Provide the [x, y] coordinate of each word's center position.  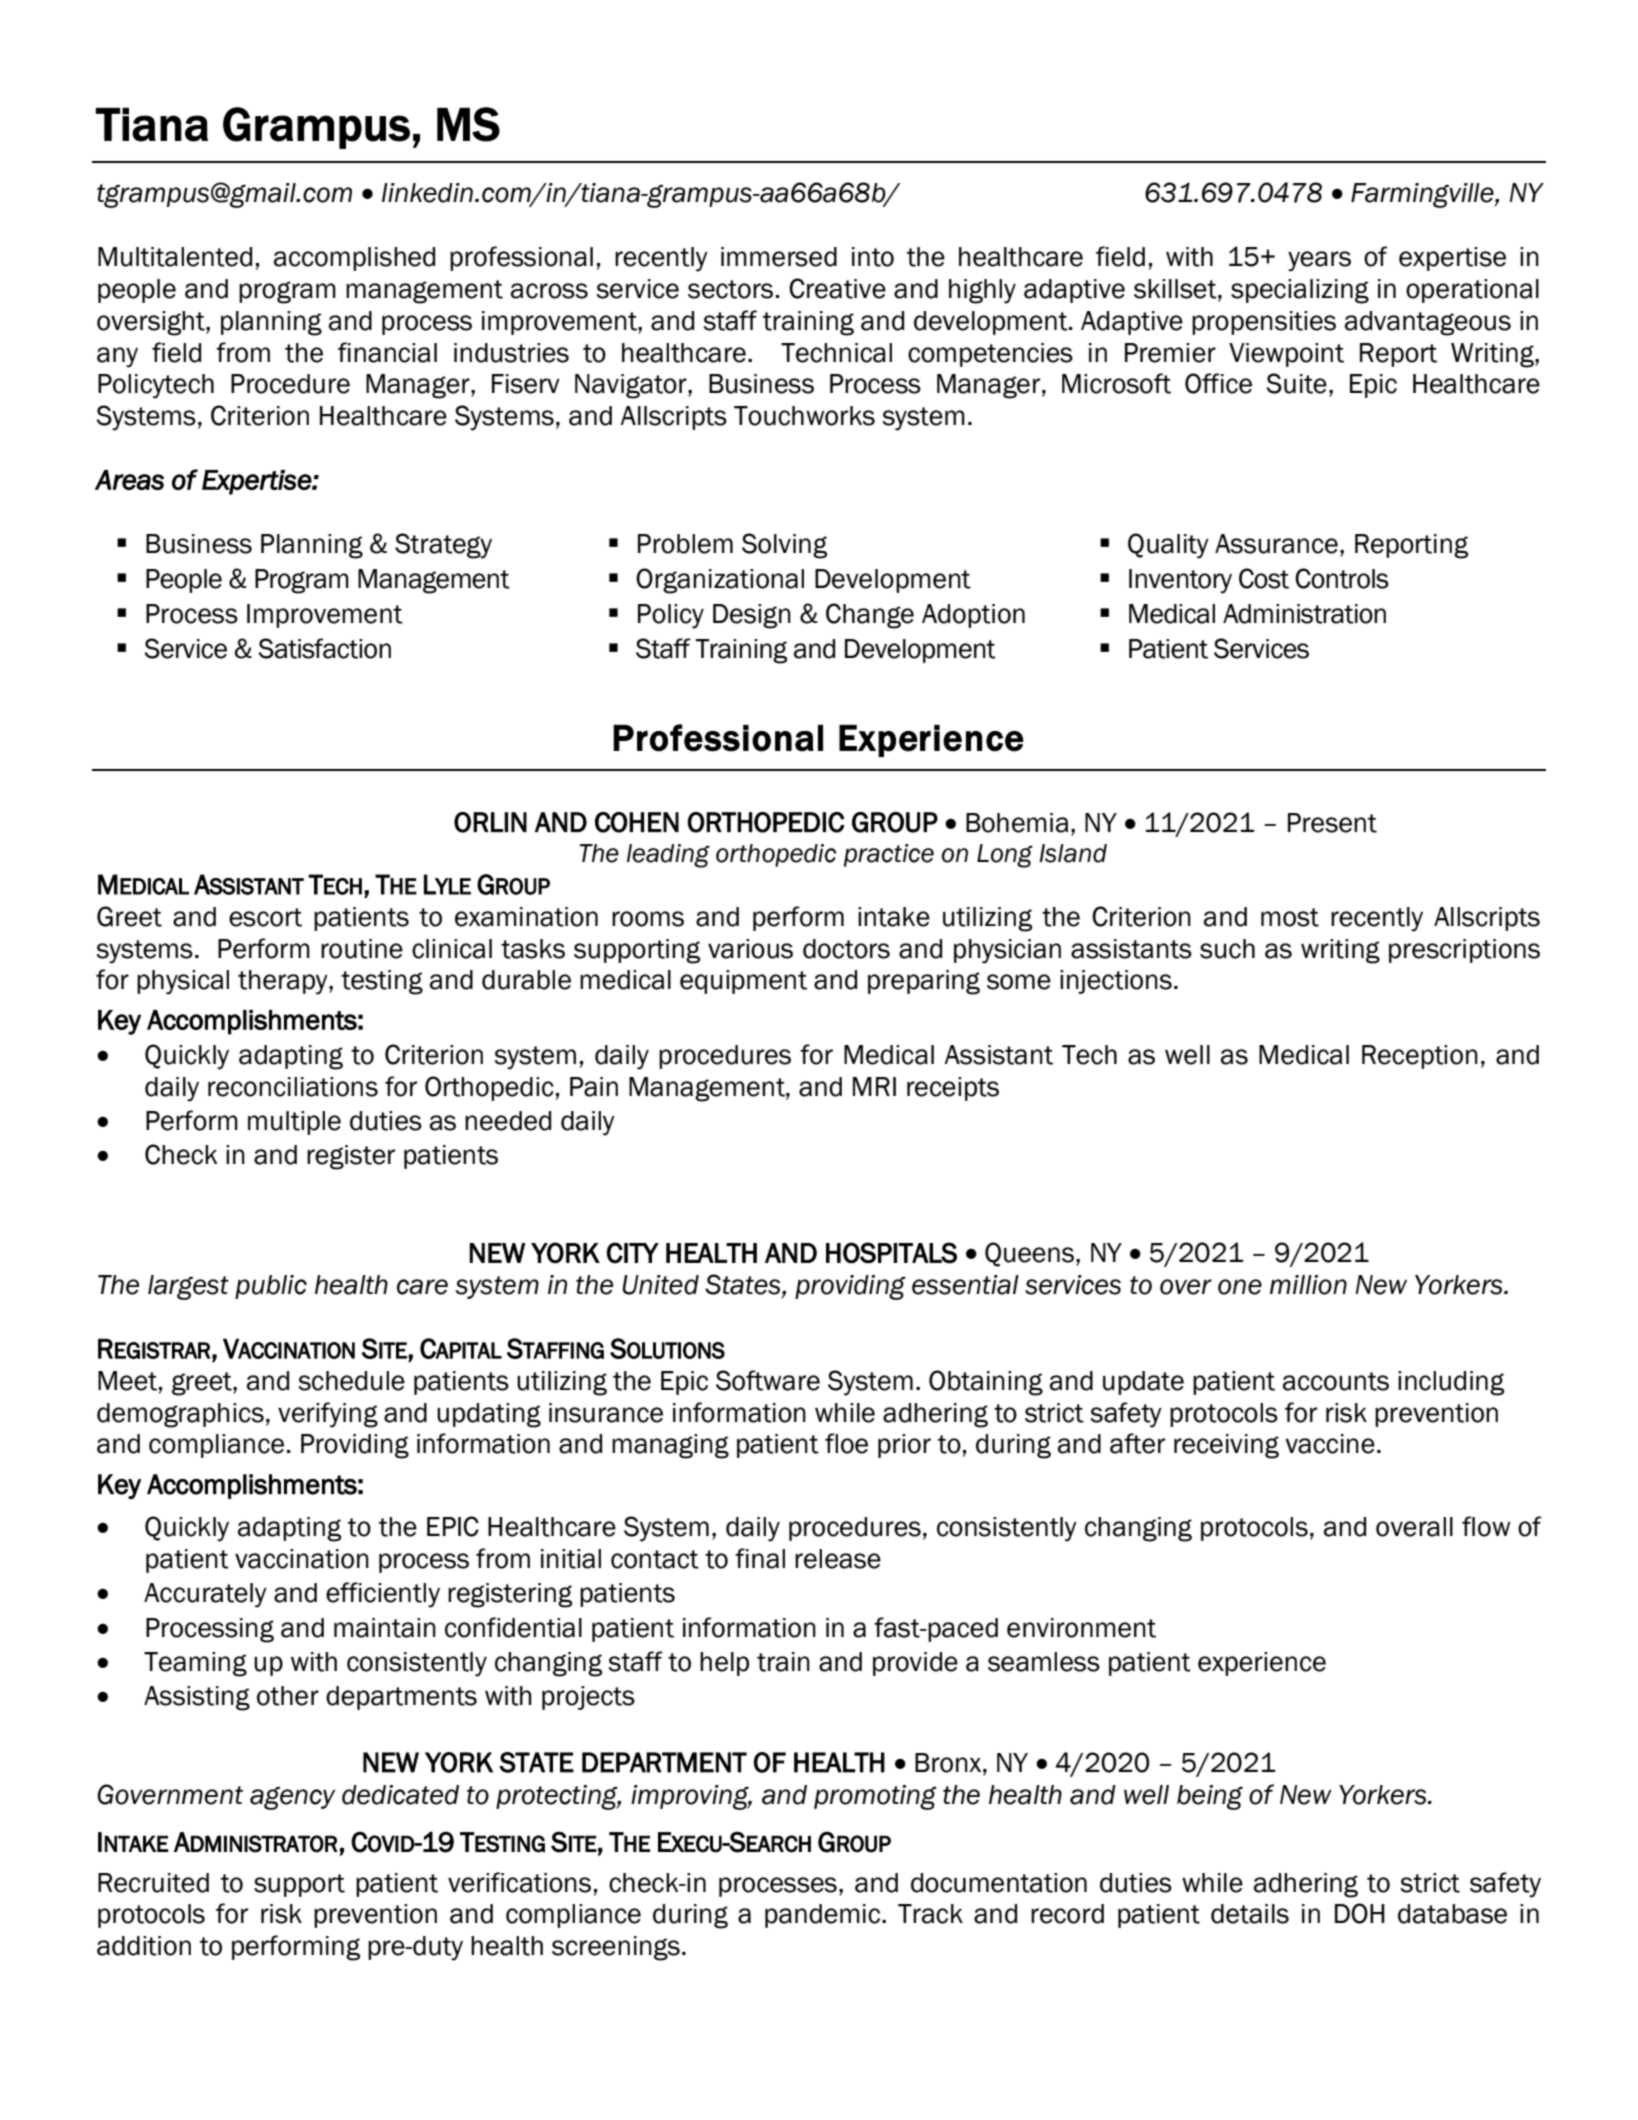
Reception [1420, 1057]
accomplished [354, 259]
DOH [1360, 1913]
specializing [1300, 291]
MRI [874, 1086]
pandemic [822, 1916]
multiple [294, 1123]
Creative [837, 288]
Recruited [153, 1883]
